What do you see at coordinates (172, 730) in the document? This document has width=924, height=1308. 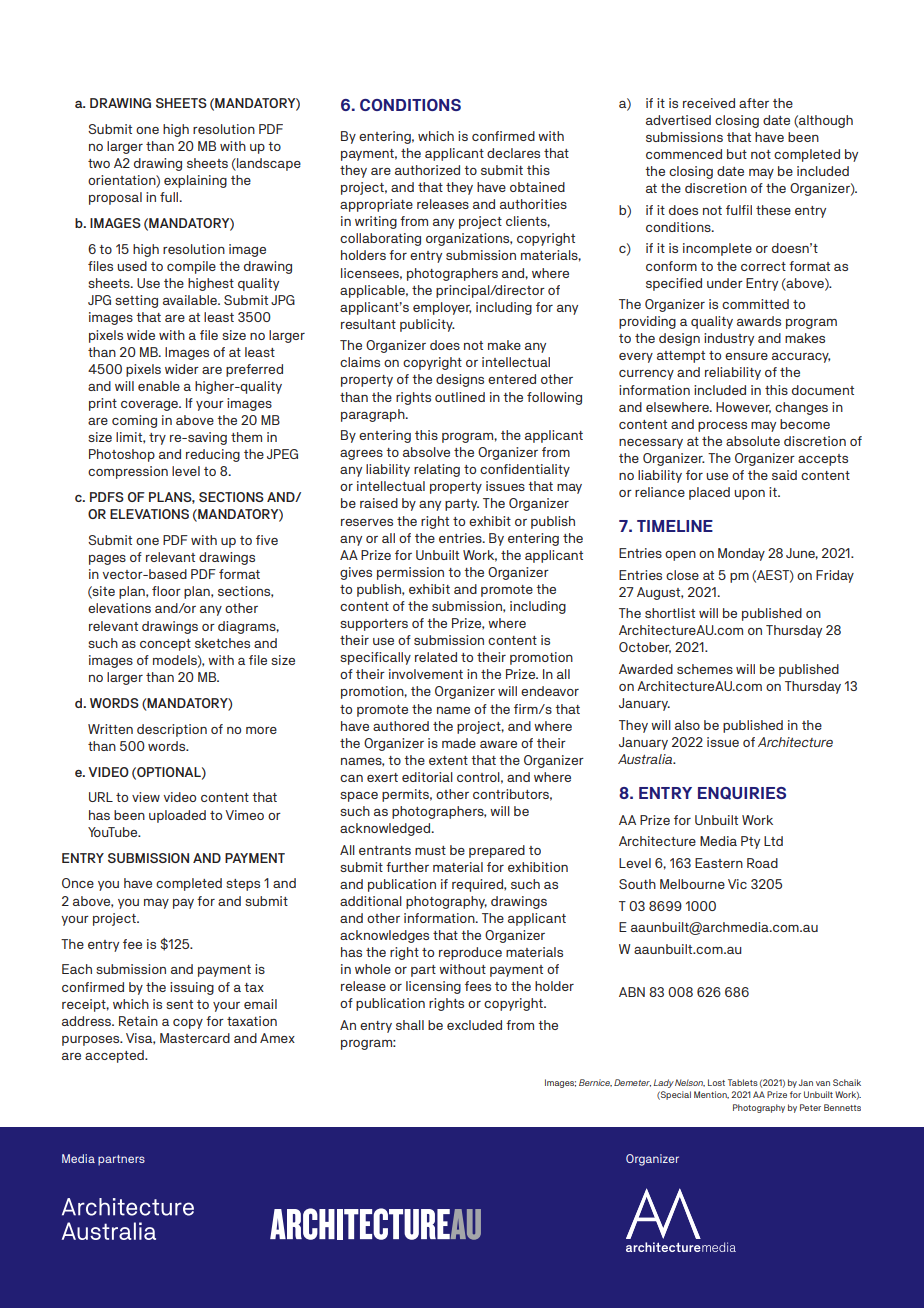 I see `description` at bounding box center [172, 730].
